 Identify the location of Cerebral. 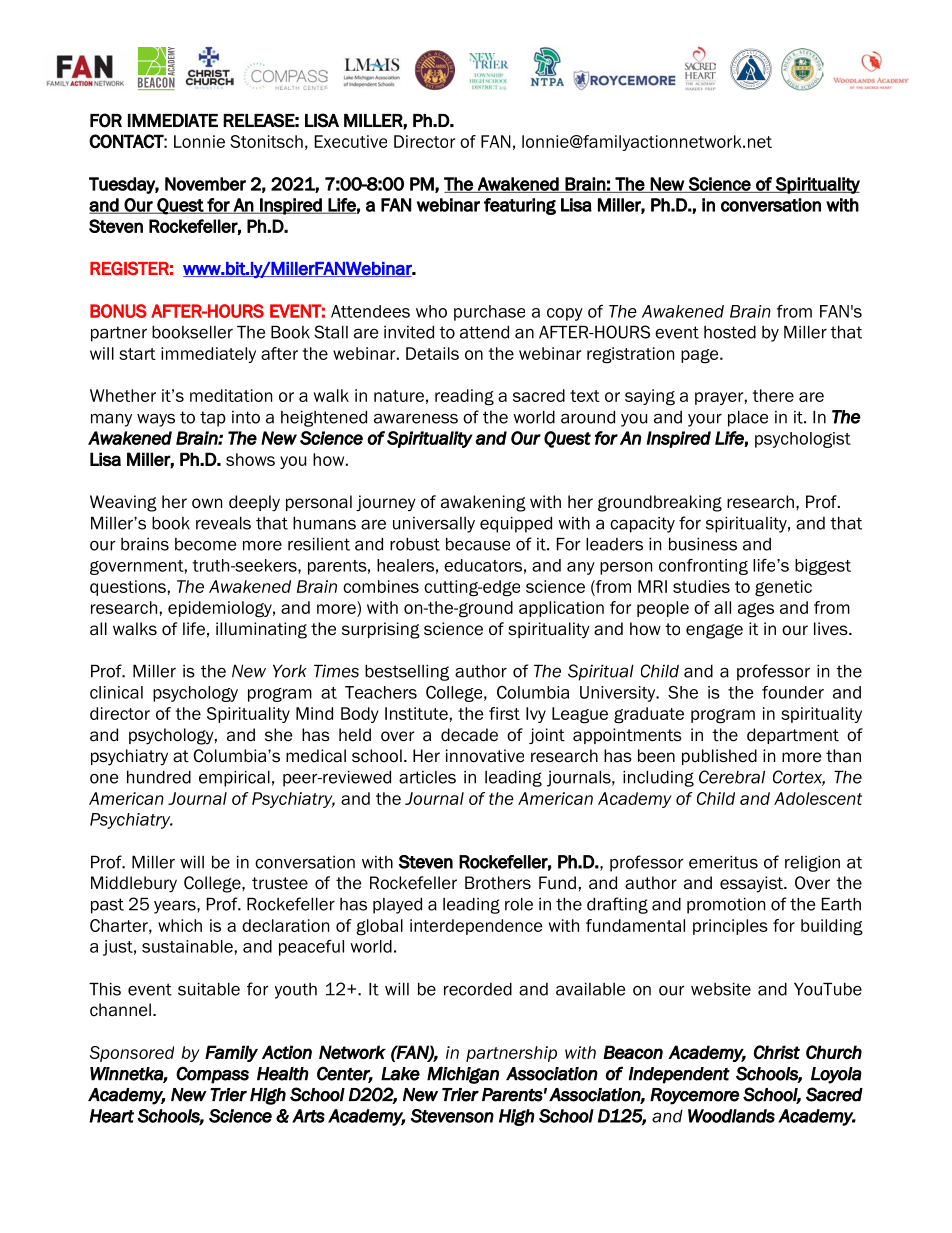
(732, 777).
